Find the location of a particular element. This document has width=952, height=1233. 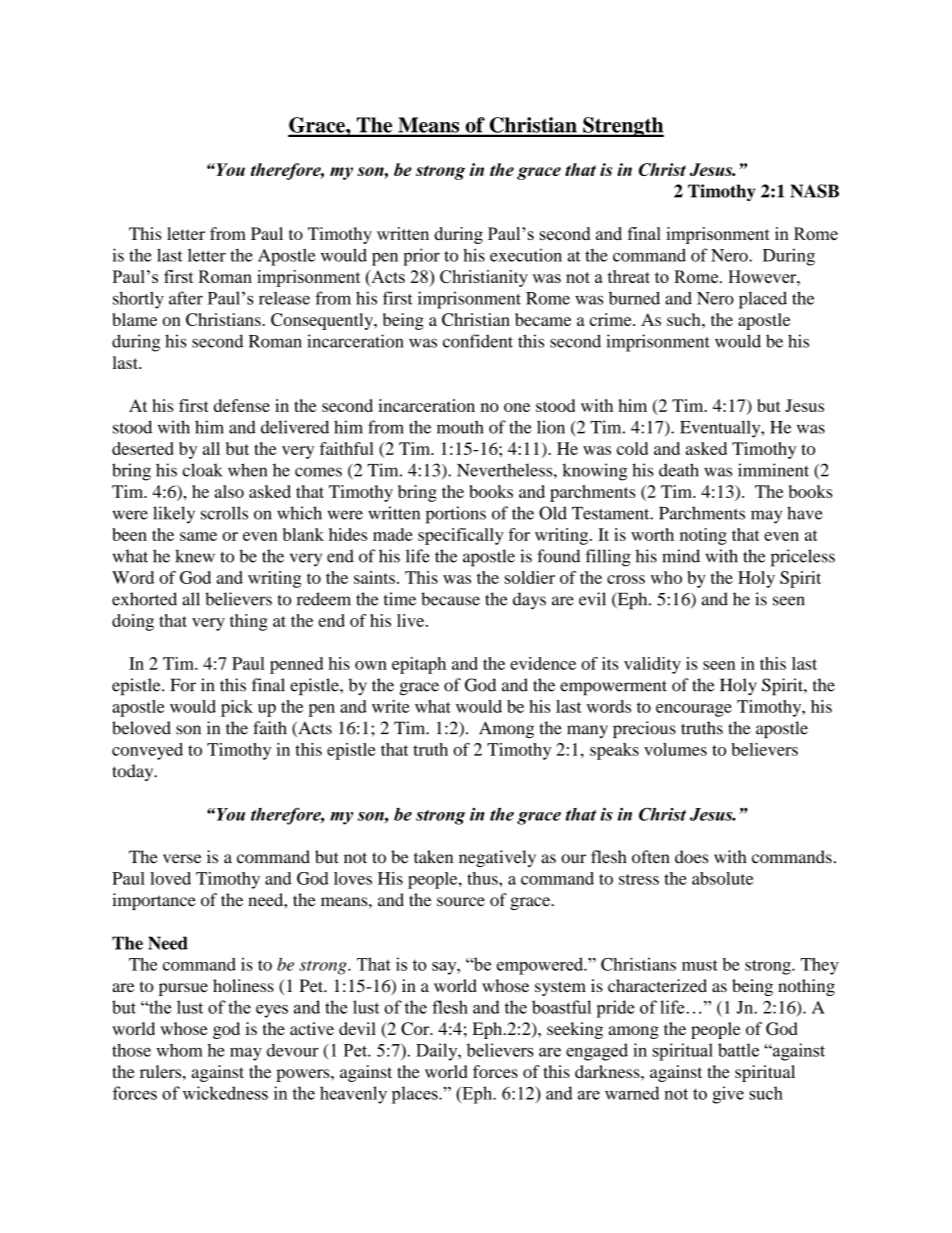

places is located at coordinates (416, 1095).
